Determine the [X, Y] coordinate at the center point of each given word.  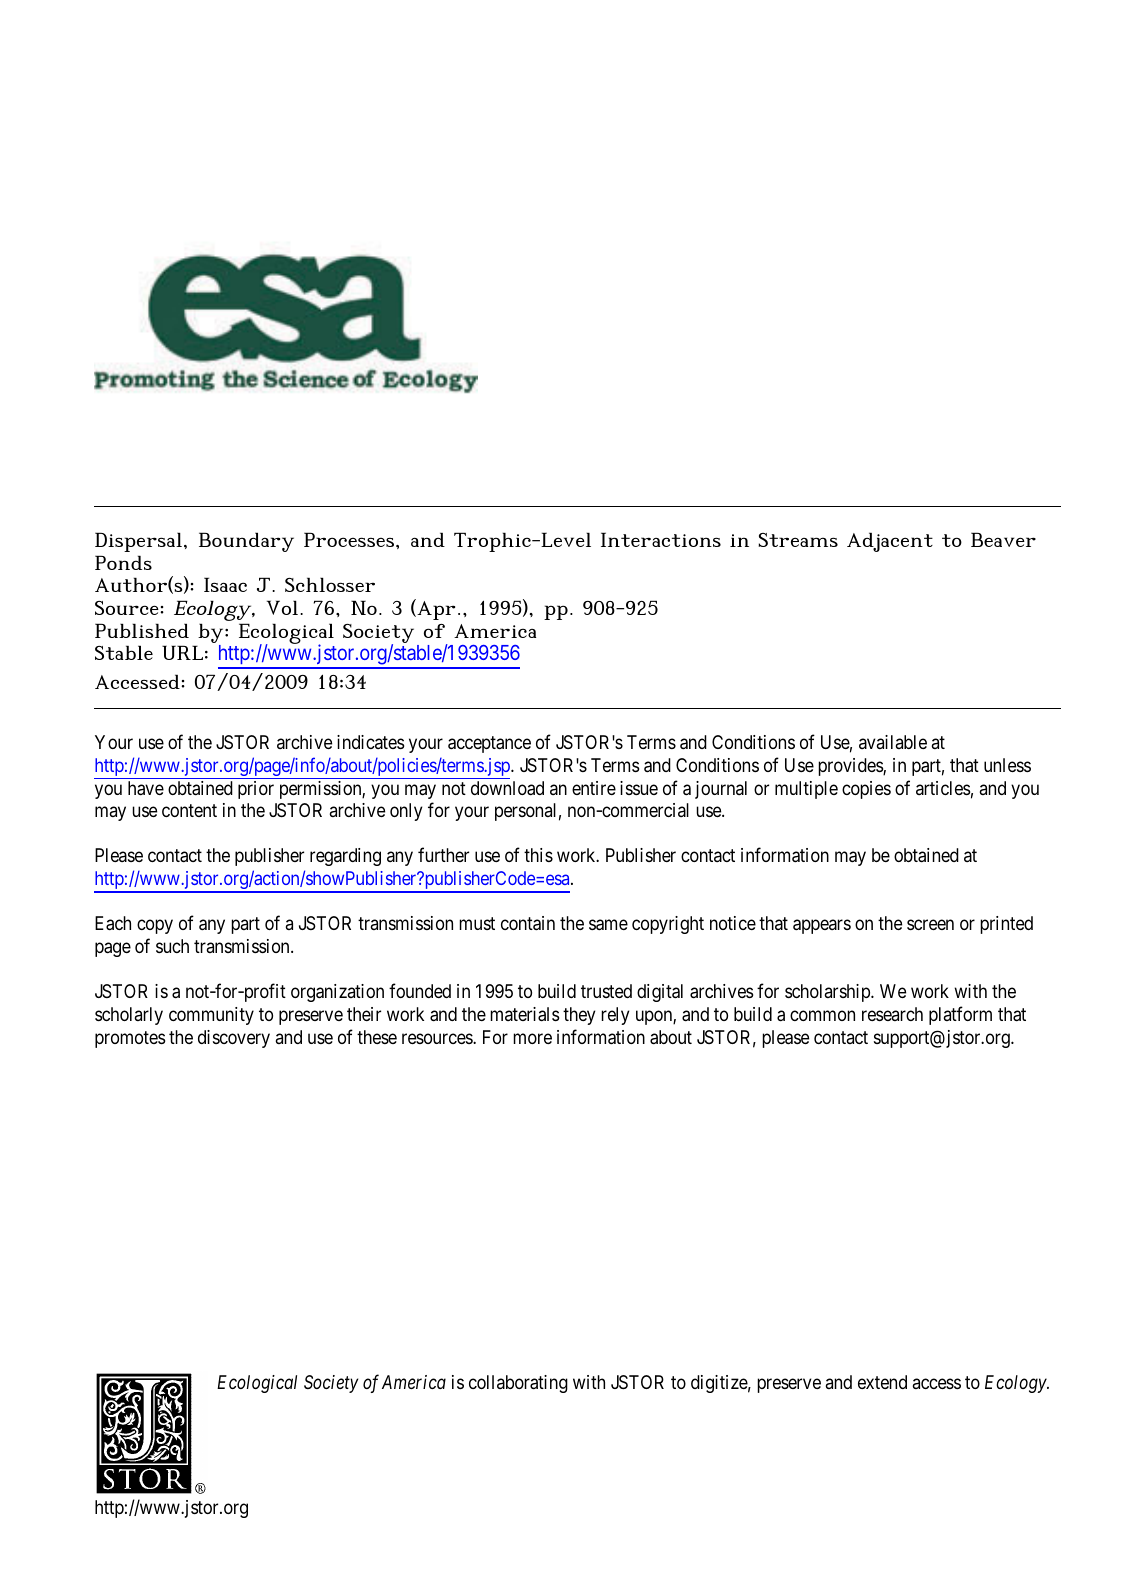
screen [930, 925]
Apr [435, 609]
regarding [345, 857]
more [532, 1038]
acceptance [489, 744]
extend [882, 1382]
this [538, 855]
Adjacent [890, 542]
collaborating [518, 1384]
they [579, 1016]
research [892, 1014]
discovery [234, 1039]
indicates [370, 742]
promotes [130, 1039]
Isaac [225, 584]
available [893, 742]
